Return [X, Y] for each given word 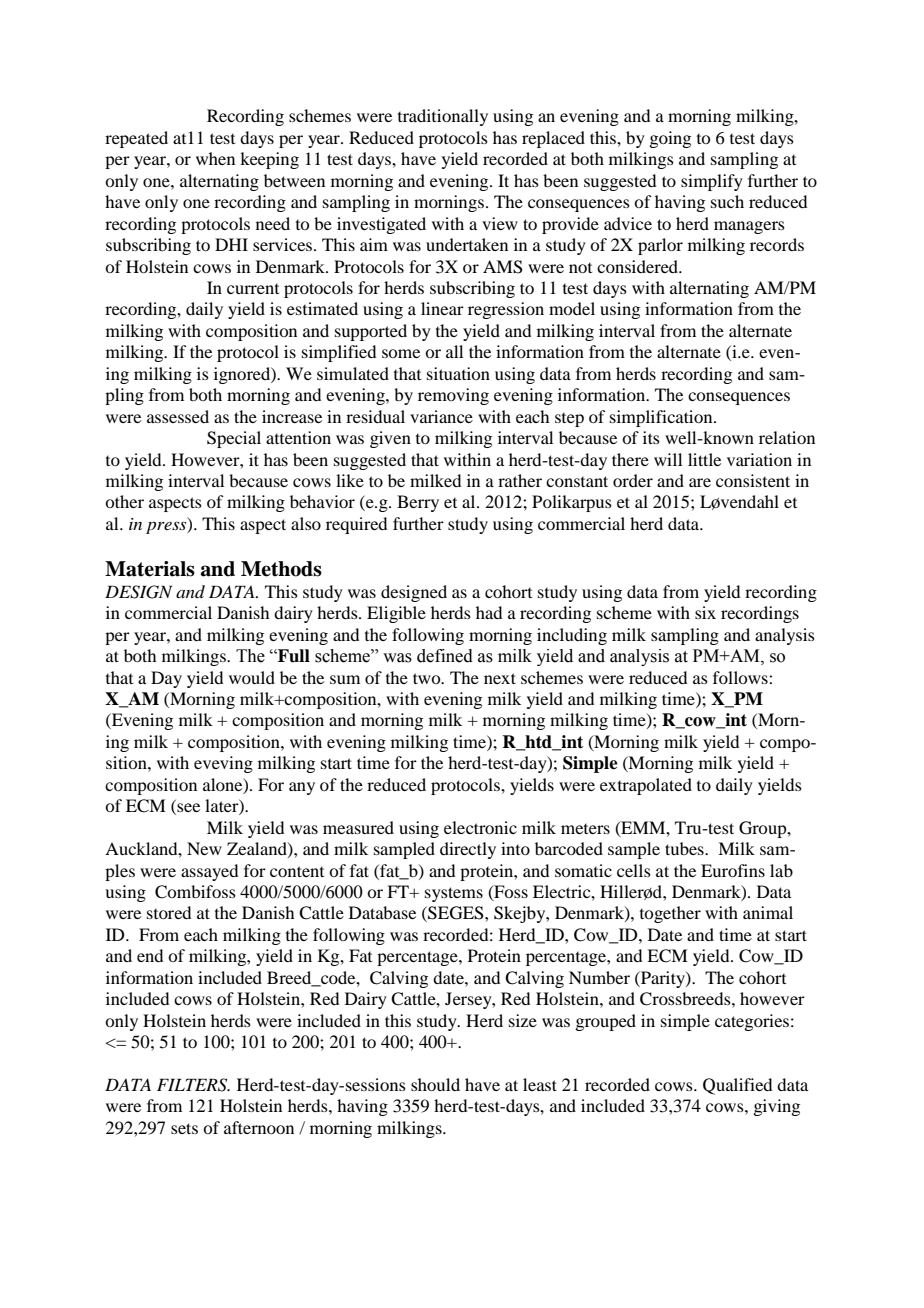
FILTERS [193, 1085]
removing [453, 396]
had [489, 612]
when [215, 158]
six [705, 612]
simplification [662, 418]
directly [468, 850]
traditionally [443, 117]
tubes [685, 848]
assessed [178, 416]
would [252, 677]
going [670, 139]
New [204, 848]
